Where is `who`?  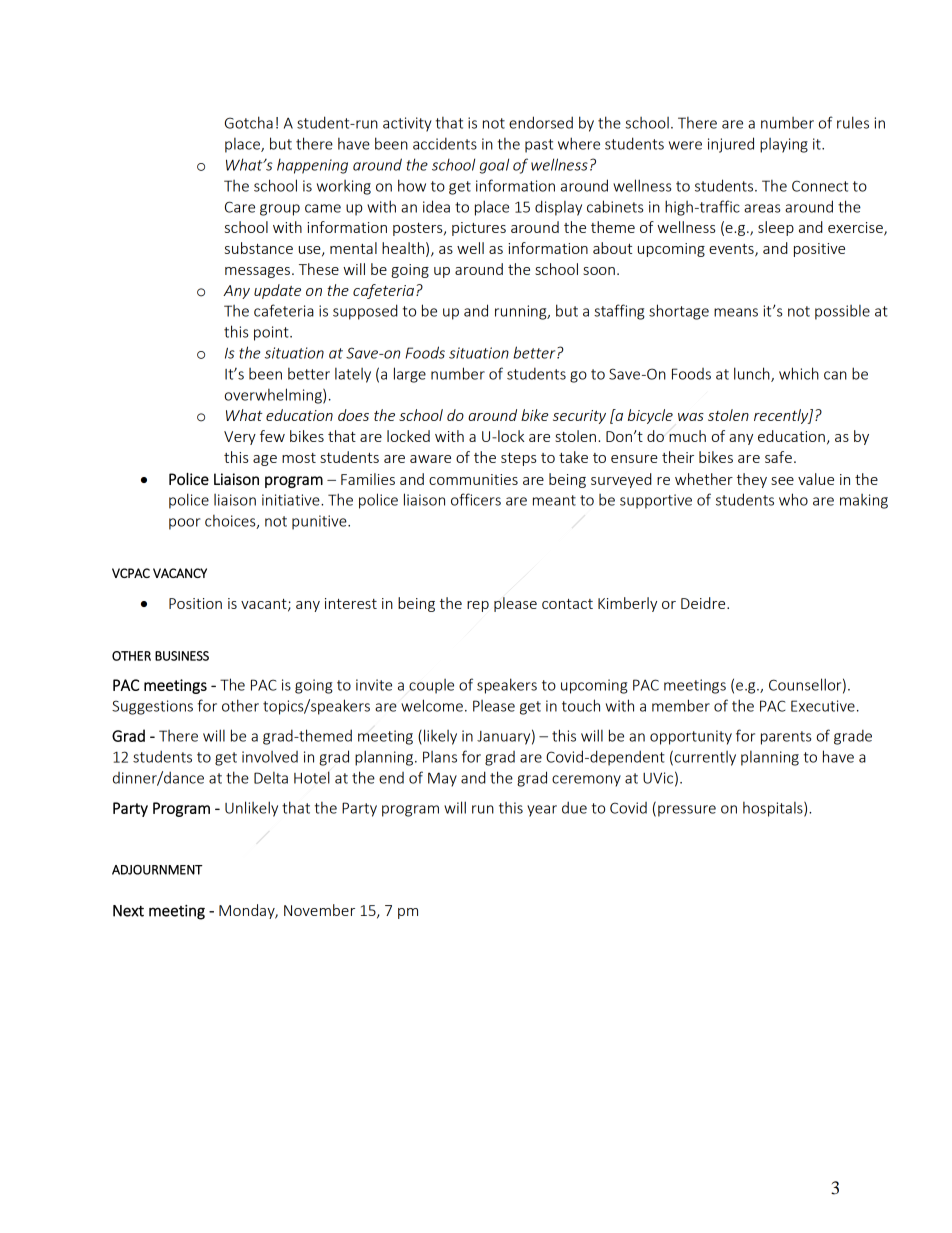
who is located at coordinates (793, 499).
